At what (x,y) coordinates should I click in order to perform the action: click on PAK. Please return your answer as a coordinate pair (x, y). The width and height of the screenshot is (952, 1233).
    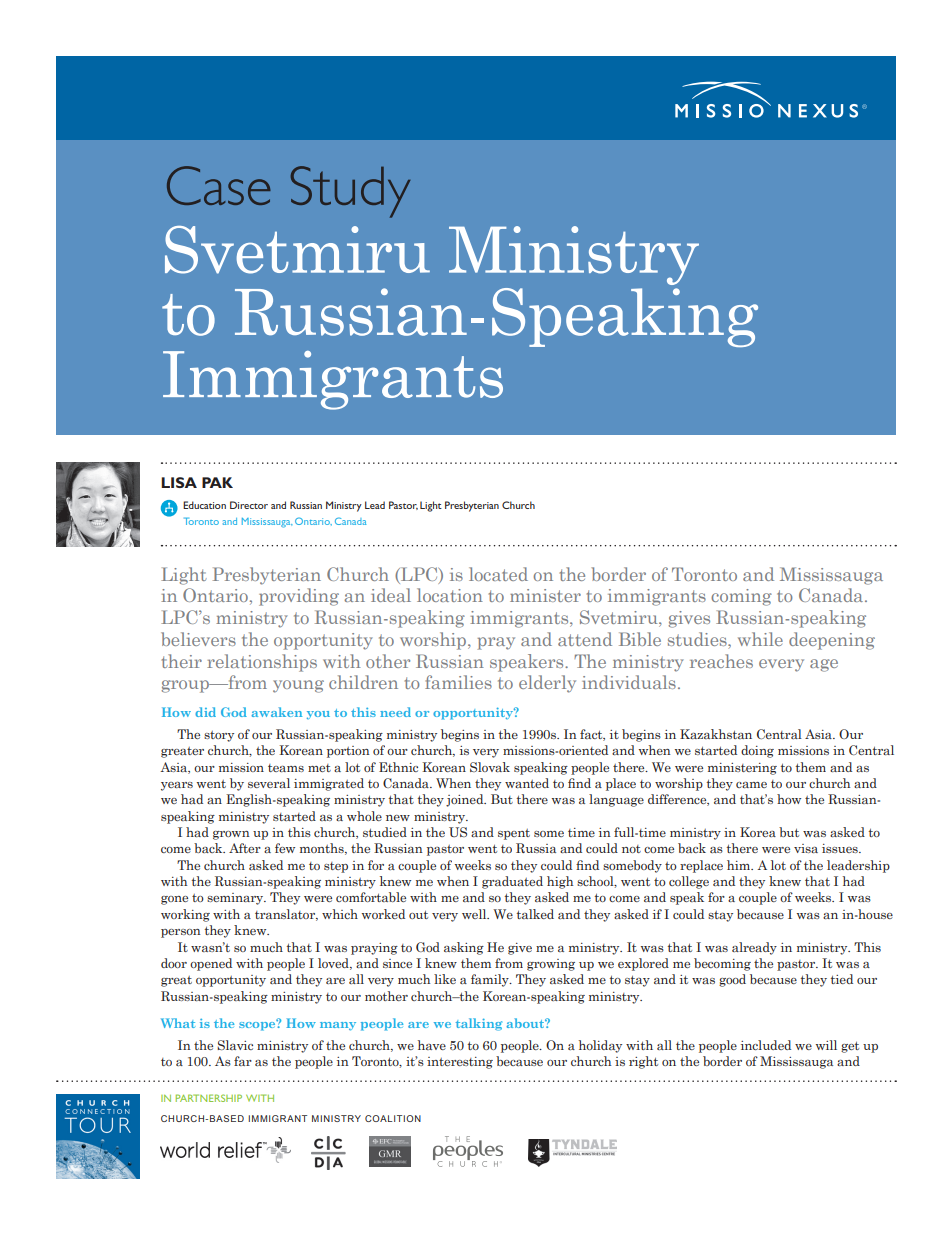
    Looking at the image, I should click on (217, 482).
